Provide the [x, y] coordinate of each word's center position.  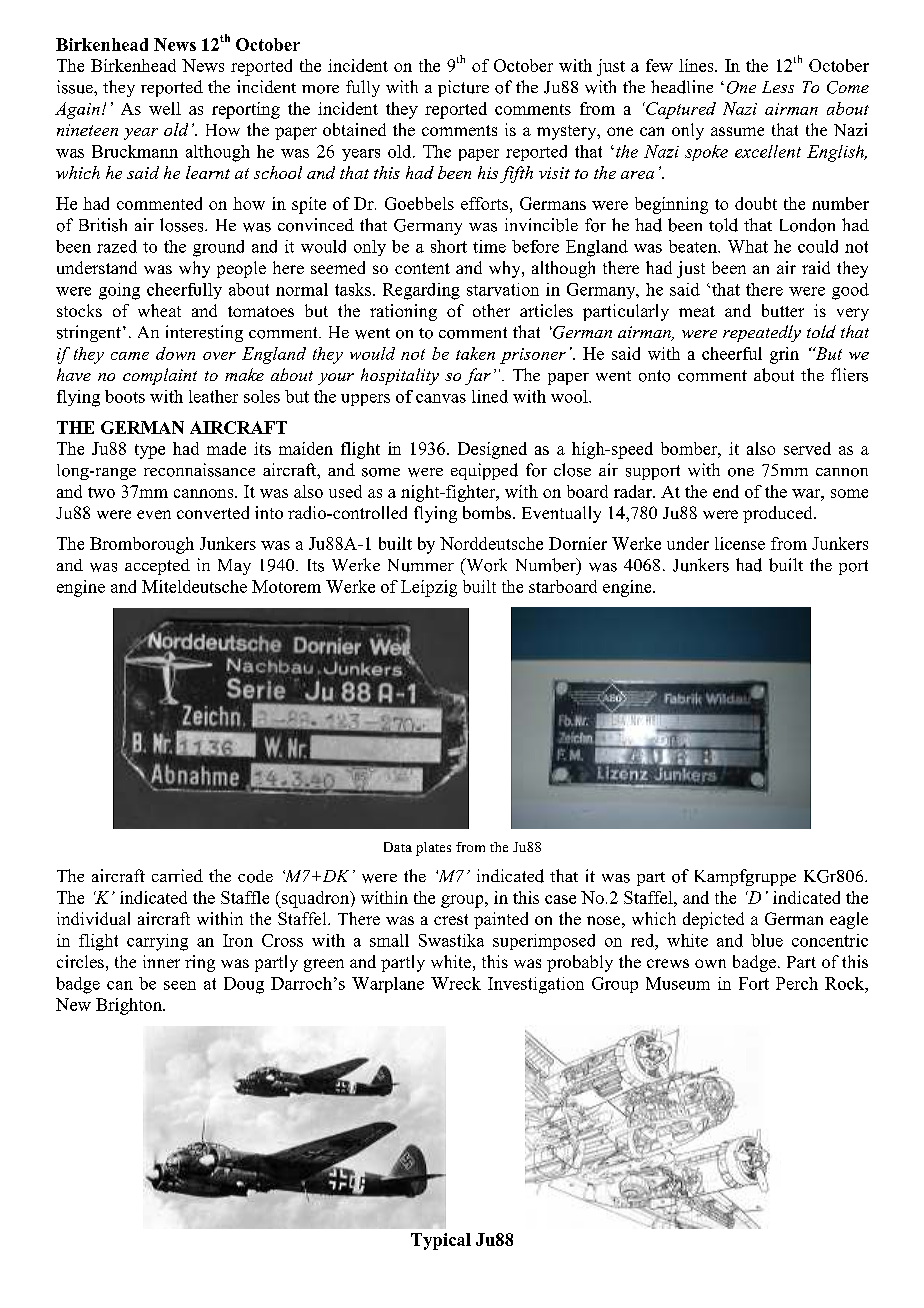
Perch [797, 983]
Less [778, 87]
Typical [441, 1241]
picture [463, 88]
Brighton [130, 1006]
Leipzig [429, 588]
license [740, 543]
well [165, 108]
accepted [157, 567]
